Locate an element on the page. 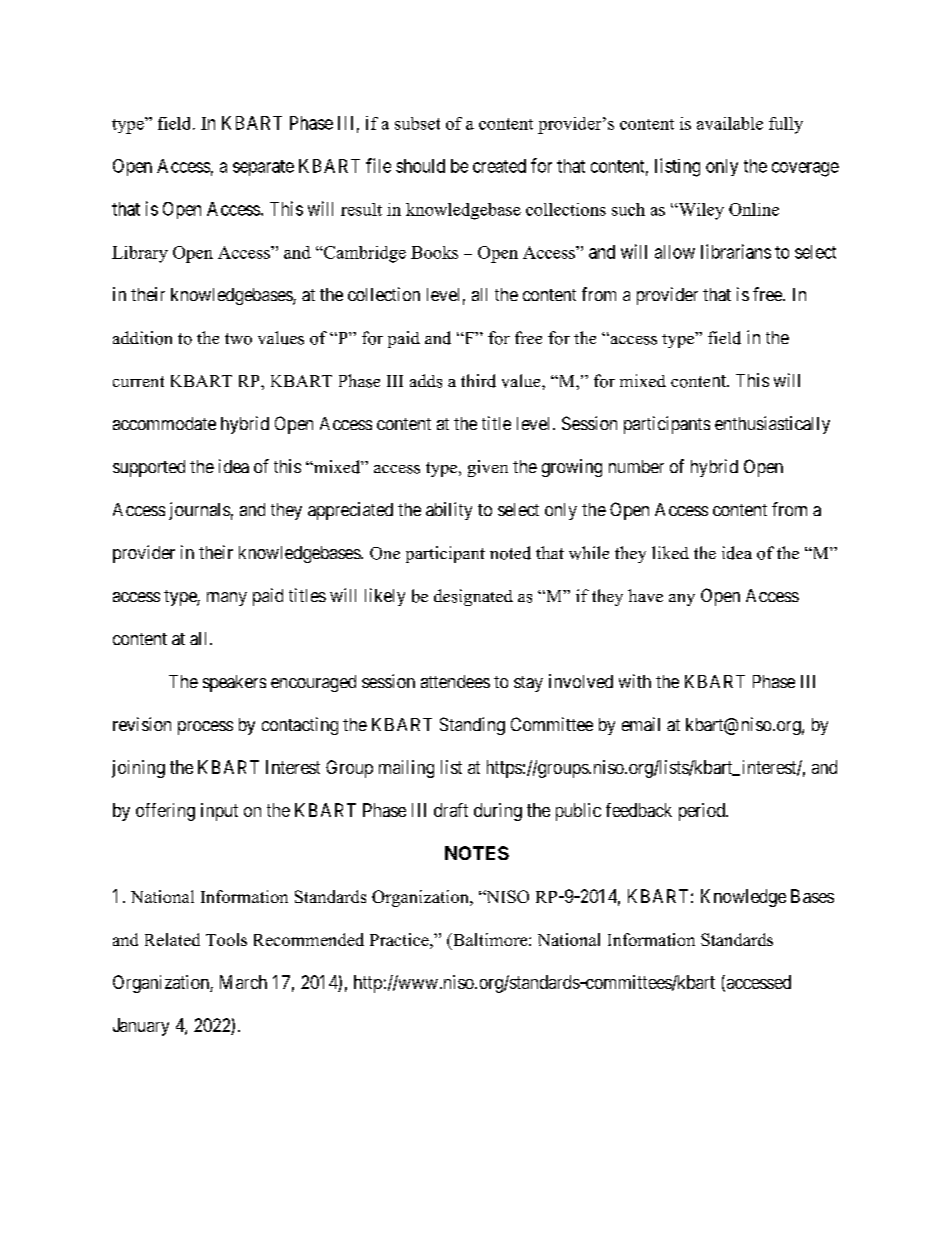 The width and height of the page is (952, 1233). separate is located at coordinates (263, 168).
